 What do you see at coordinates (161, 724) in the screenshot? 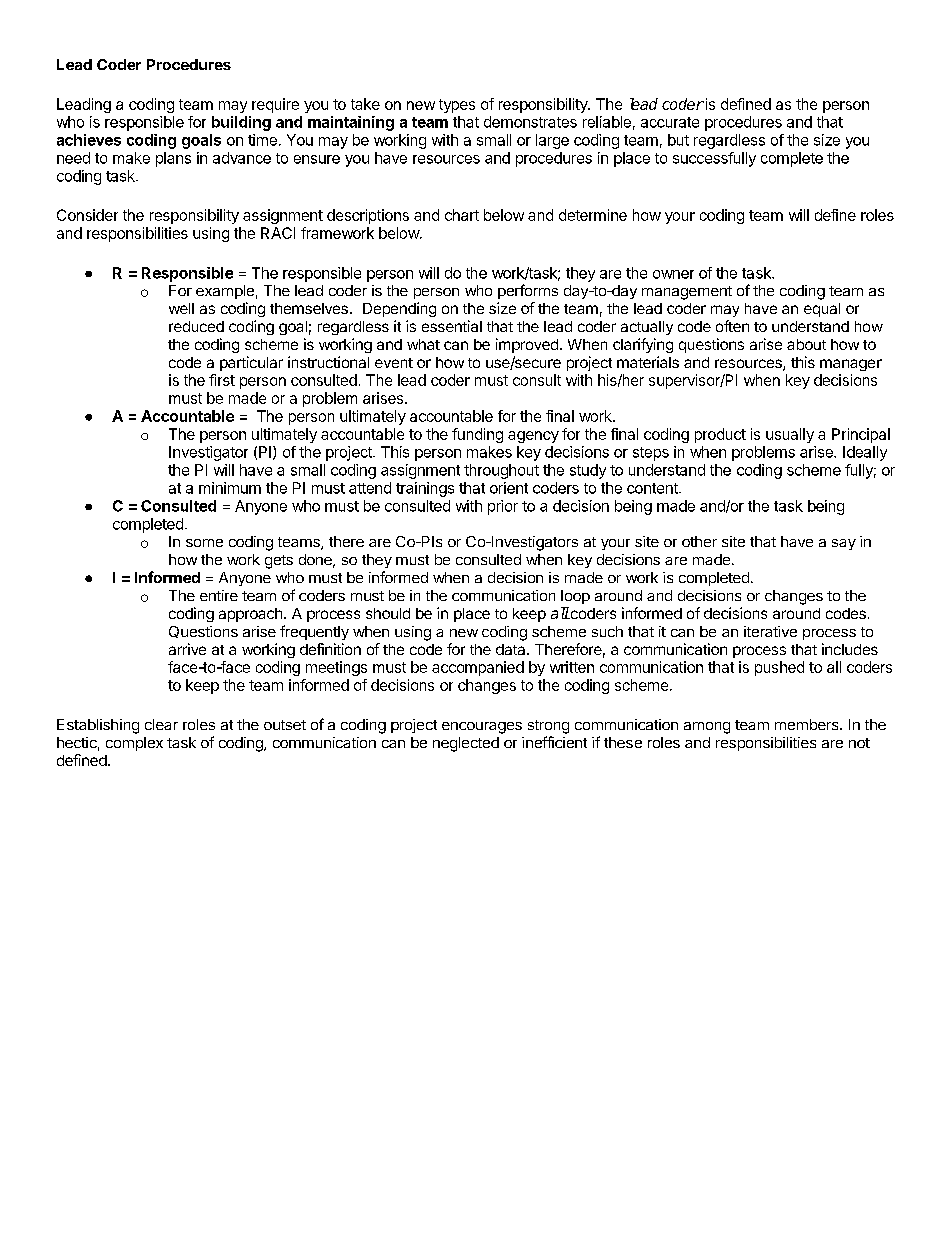
I see `clear` at bounding box center [161, 724].
